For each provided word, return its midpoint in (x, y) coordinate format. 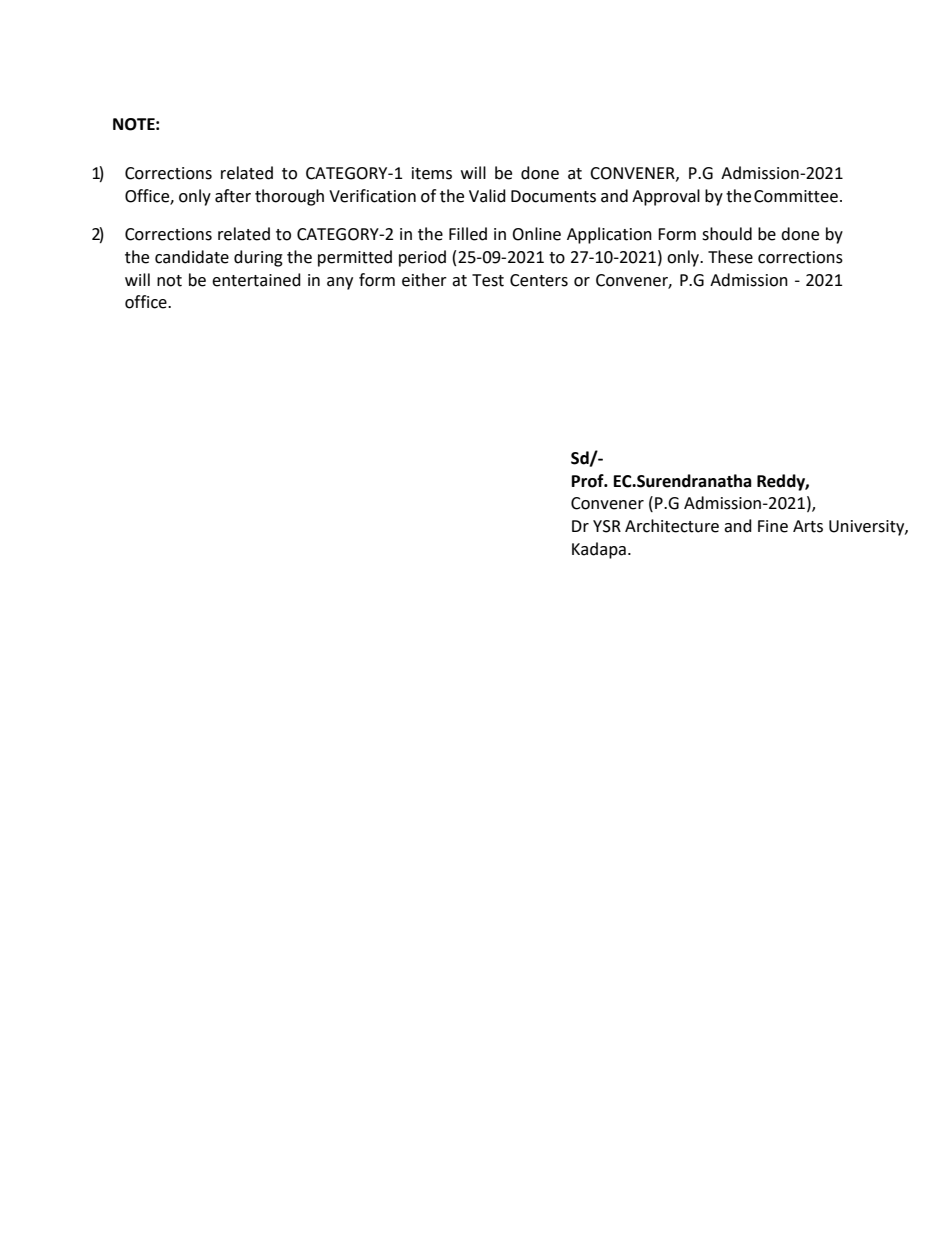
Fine (773, 526)
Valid (487, 196)
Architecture (672, 526)
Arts (808, 526)
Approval (666, 197)
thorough (289, 197)
